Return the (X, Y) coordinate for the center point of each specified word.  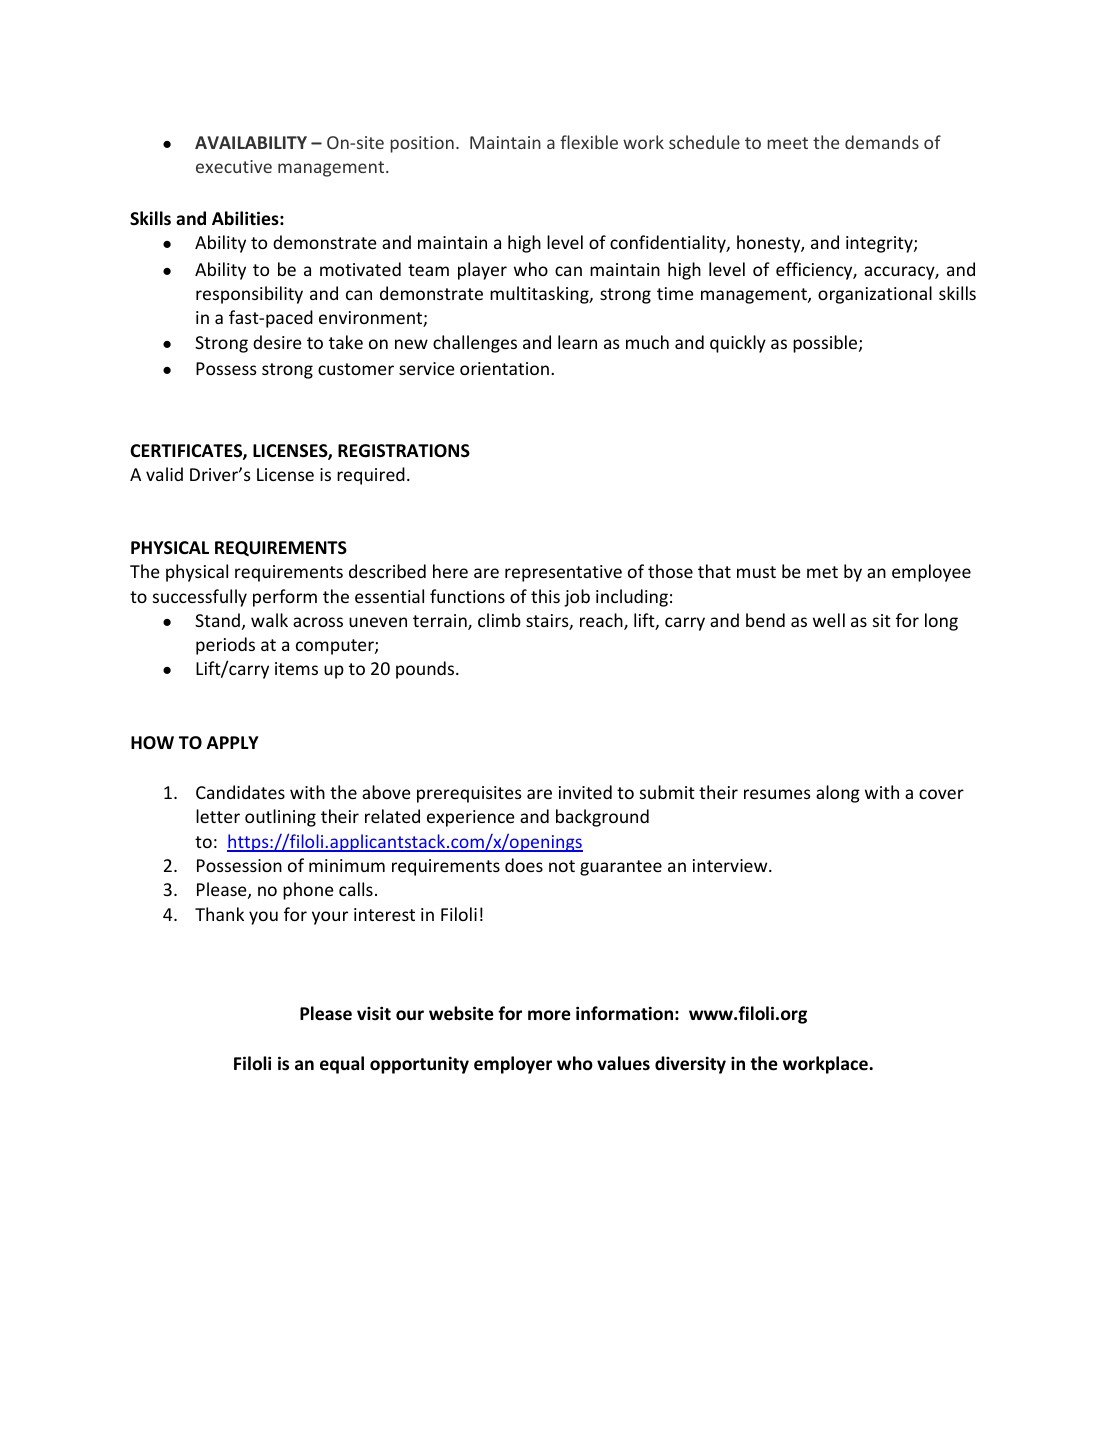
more (549, 1015)
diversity (690, 1065)
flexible (589, 142)
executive (234, 166)
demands (882, 142)
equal (342, 1065)
